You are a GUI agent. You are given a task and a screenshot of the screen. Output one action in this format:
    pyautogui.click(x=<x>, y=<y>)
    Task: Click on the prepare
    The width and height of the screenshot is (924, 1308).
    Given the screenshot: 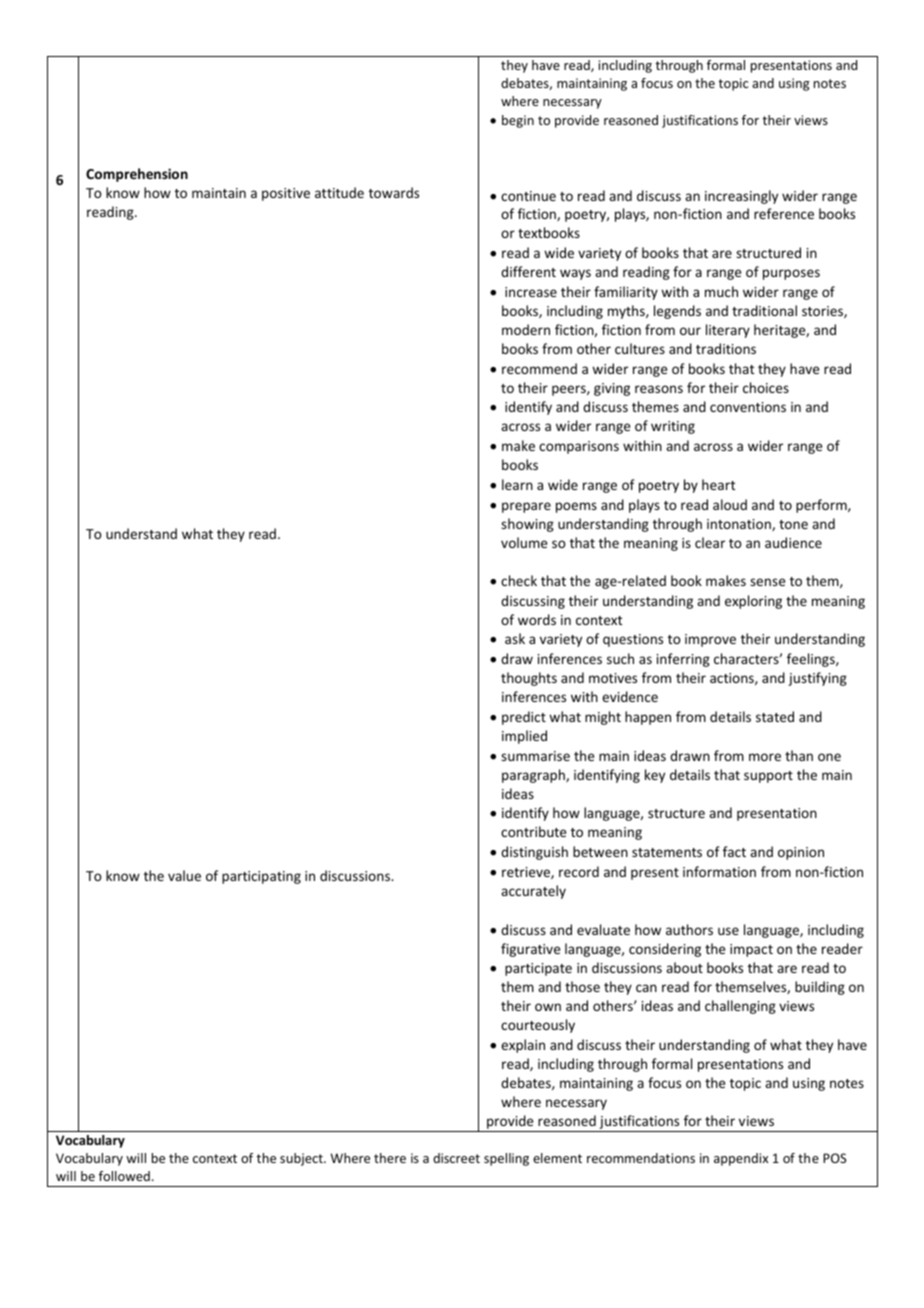 What is the action you would take?
    pyautogui.click(x=526, y=507)
